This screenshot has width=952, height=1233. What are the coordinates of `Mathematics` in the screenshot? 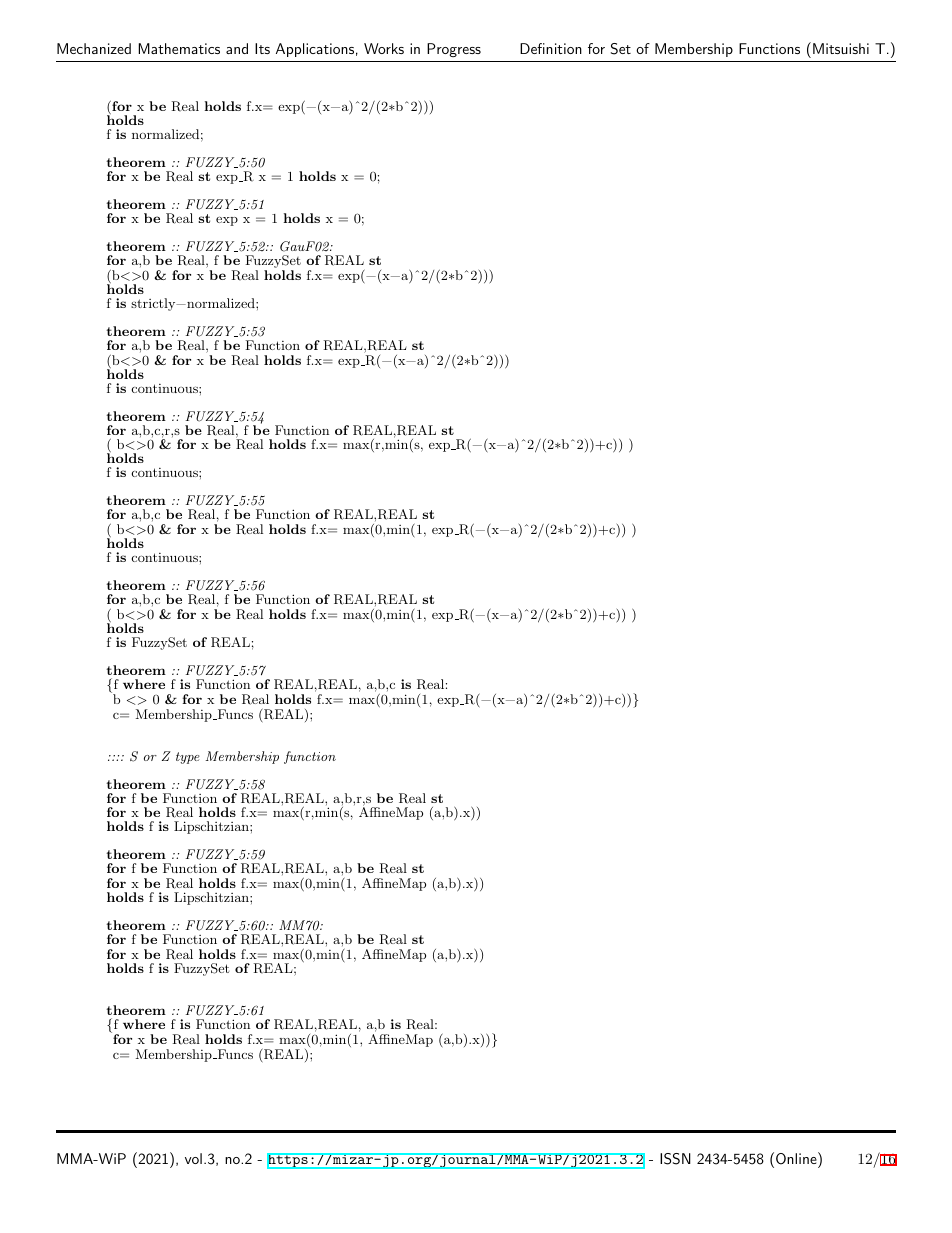 It's located at (179, 48).
